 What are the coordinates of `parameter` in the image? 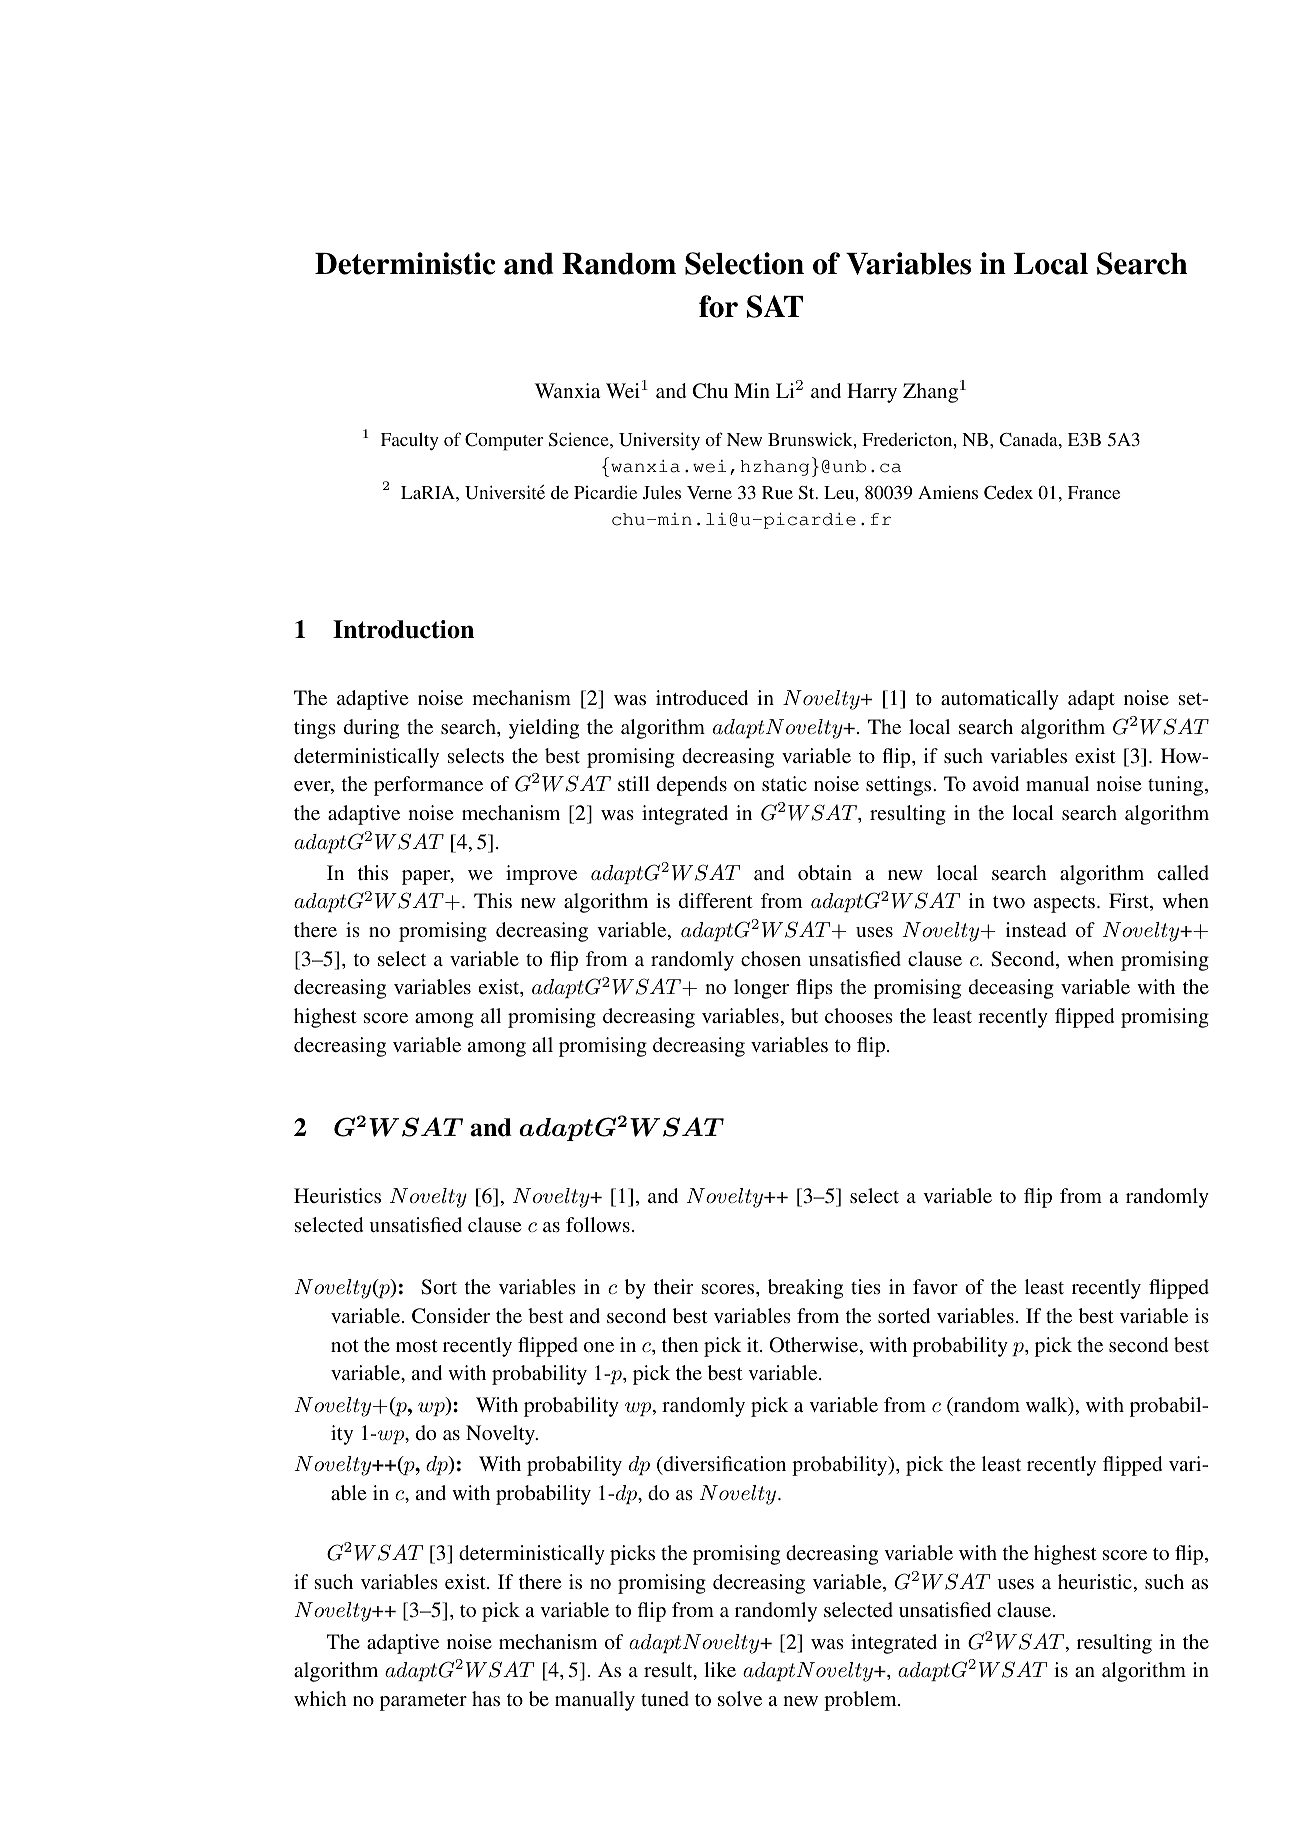 It's located at (423, 1702).
